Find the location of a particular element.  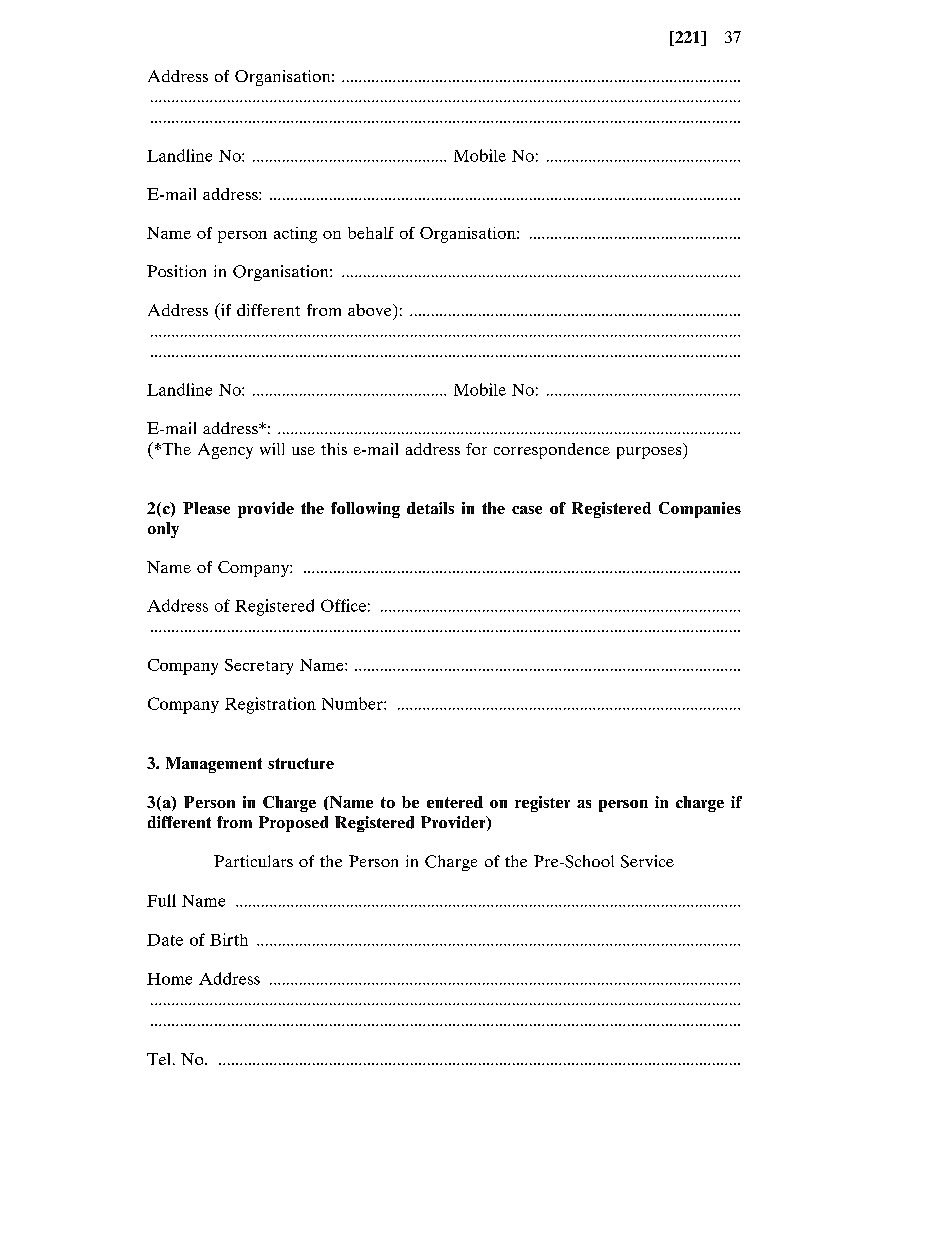

Service is located at coordinates (647, 861).
